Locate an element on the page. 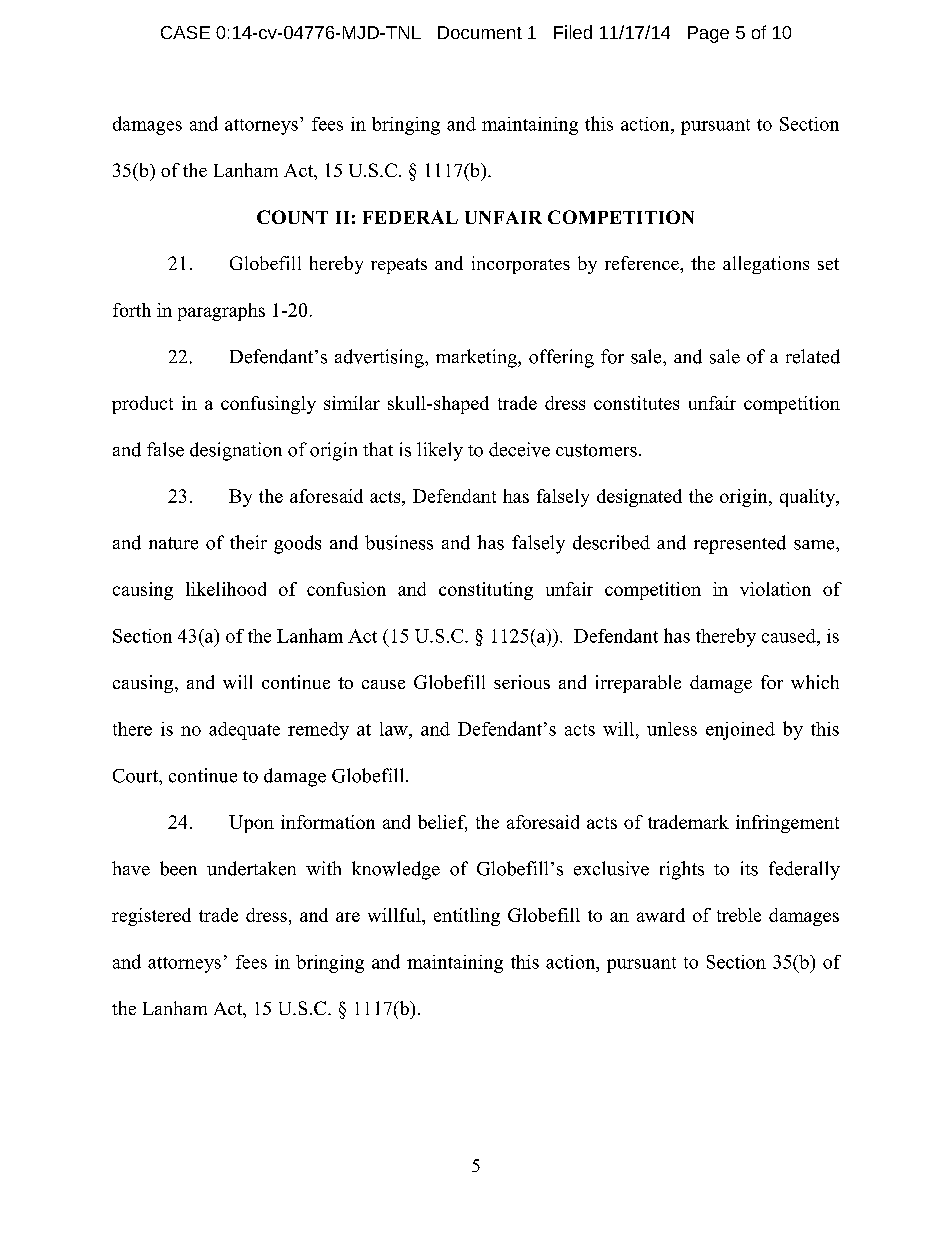  been is located at coordinates (178, 868).
